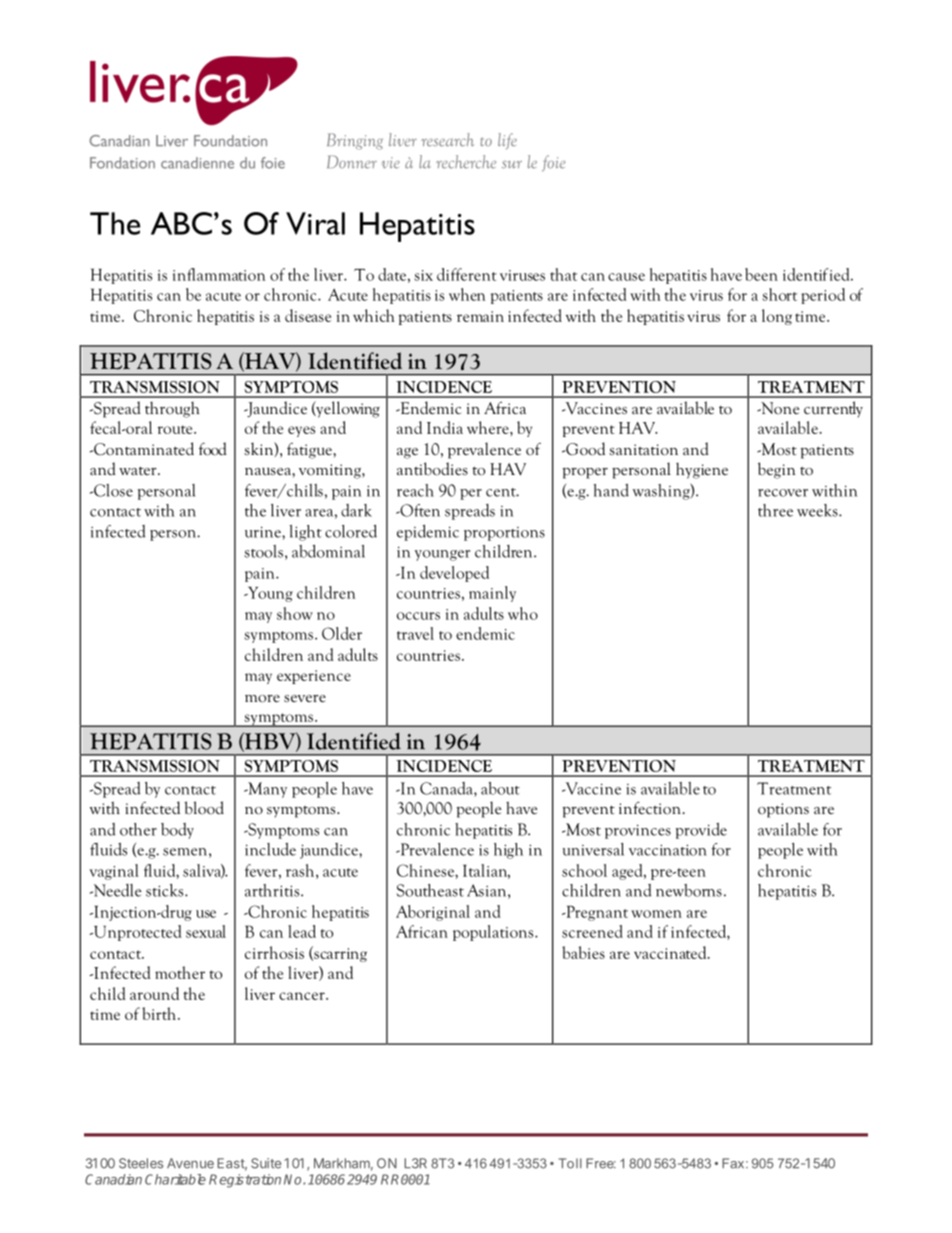  What do you see at coordinates (508, 851) in the image?
I see `high` at bounding box center [508, 851].
